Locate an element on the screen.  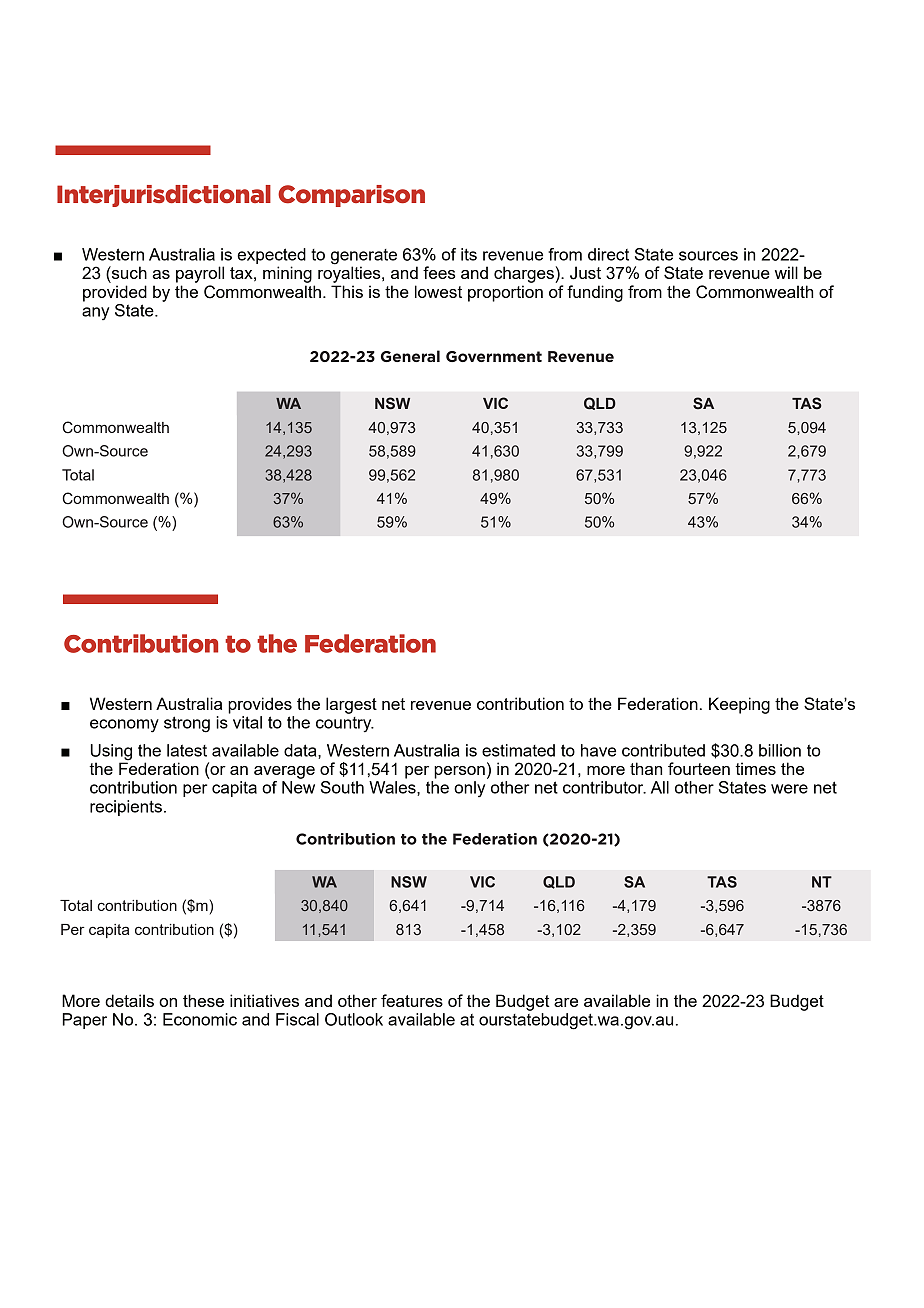
direct is located at coordinates (608, 254).
